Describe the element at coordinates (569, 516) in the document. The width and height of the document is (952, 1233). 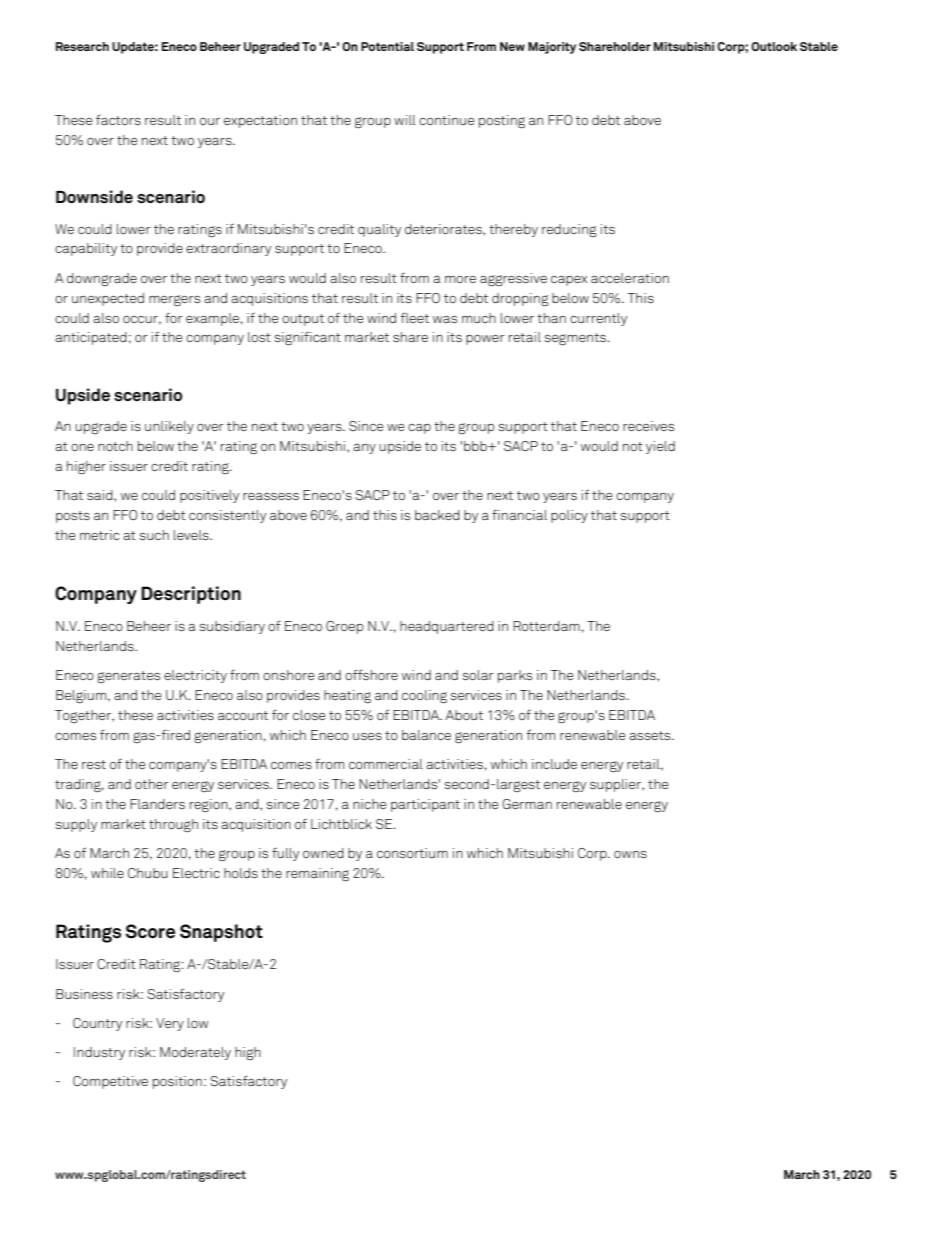
I see `policy` at that location.
